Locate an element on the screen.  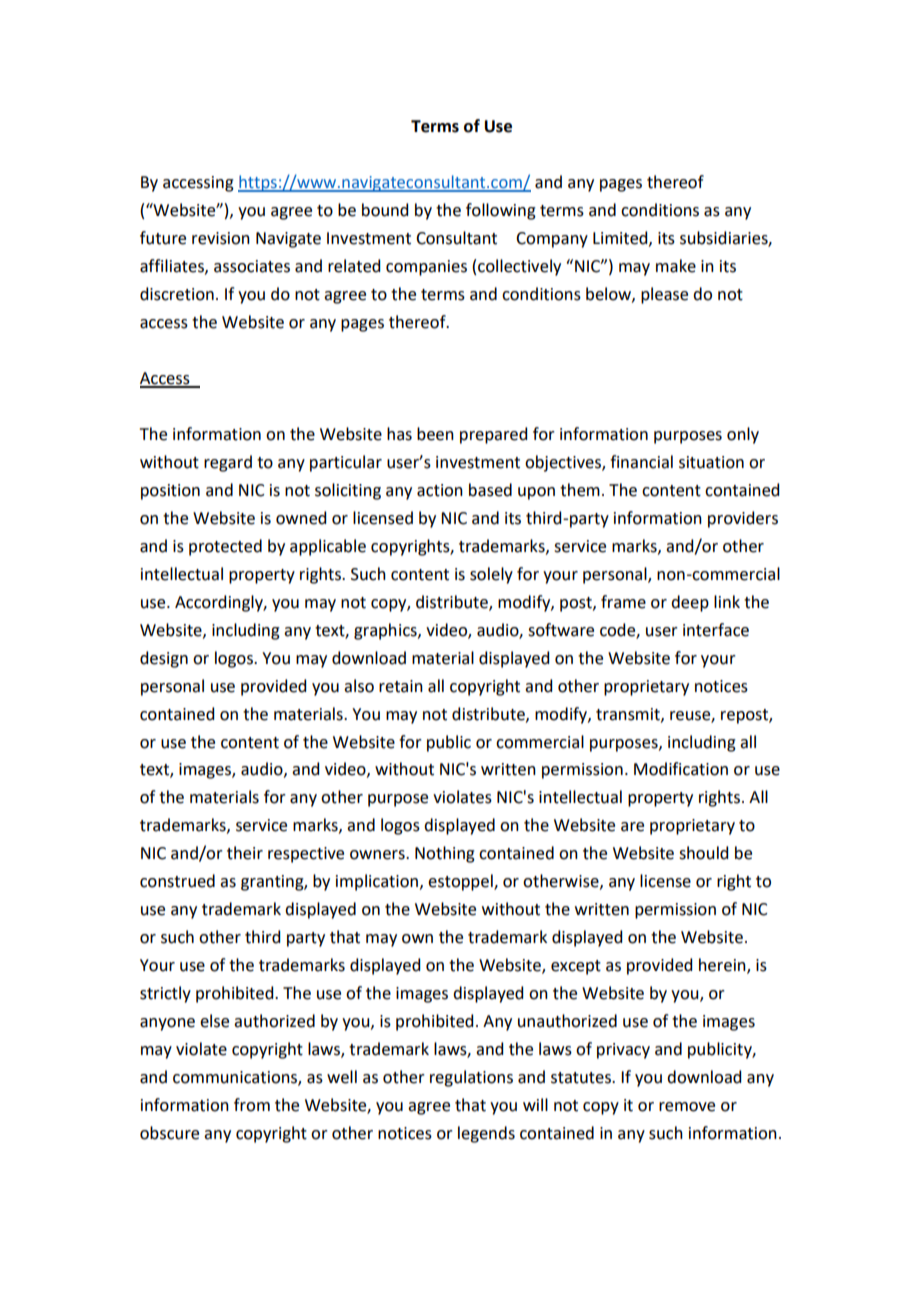
interface is located at coordinates (716, 630).
